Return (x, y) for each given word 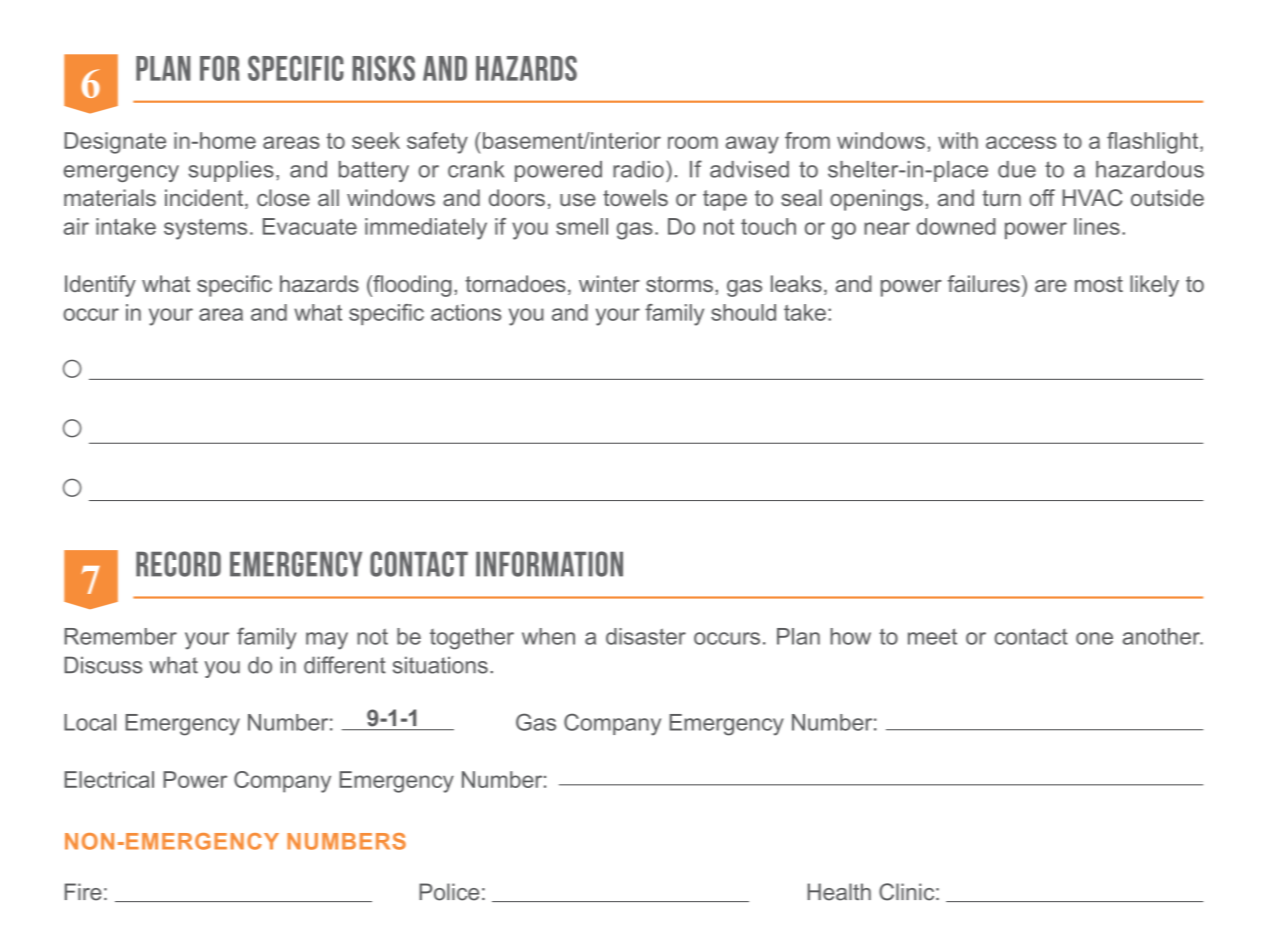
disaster (646, 636)
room (693, 142)
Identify (100, 286)
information (549, 564)
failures (984, 283)
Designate (115, 143)
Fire (83, 892)
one (1094, 638)
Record (178, 564)
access (1021, 142)
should (743, 312)
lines (1097, 226)
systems (205, 229)
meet (932, 636)
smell (582, 226)
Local (90, 722)
